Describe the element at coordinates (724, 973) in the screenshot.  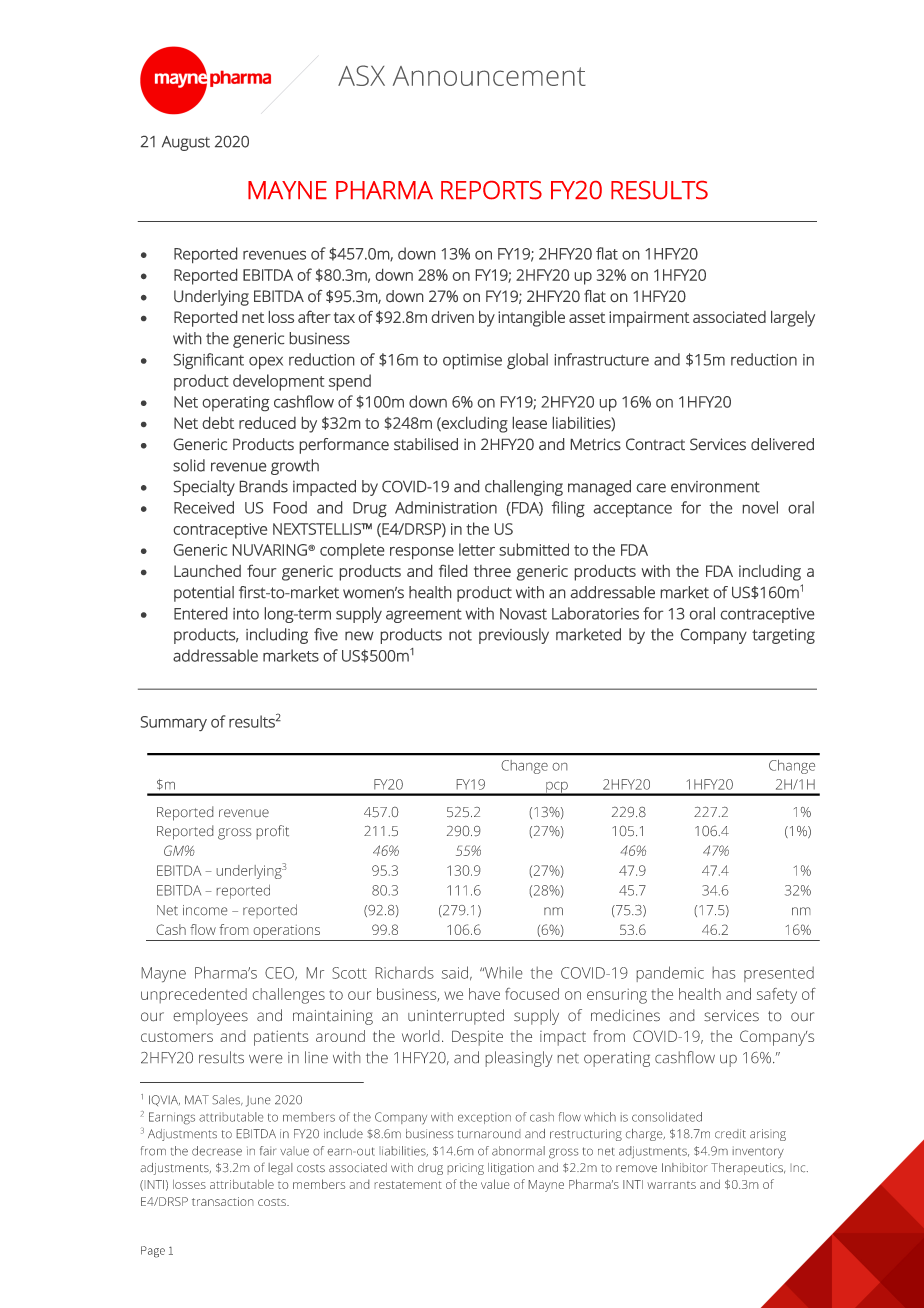
I see `has` at that location.
